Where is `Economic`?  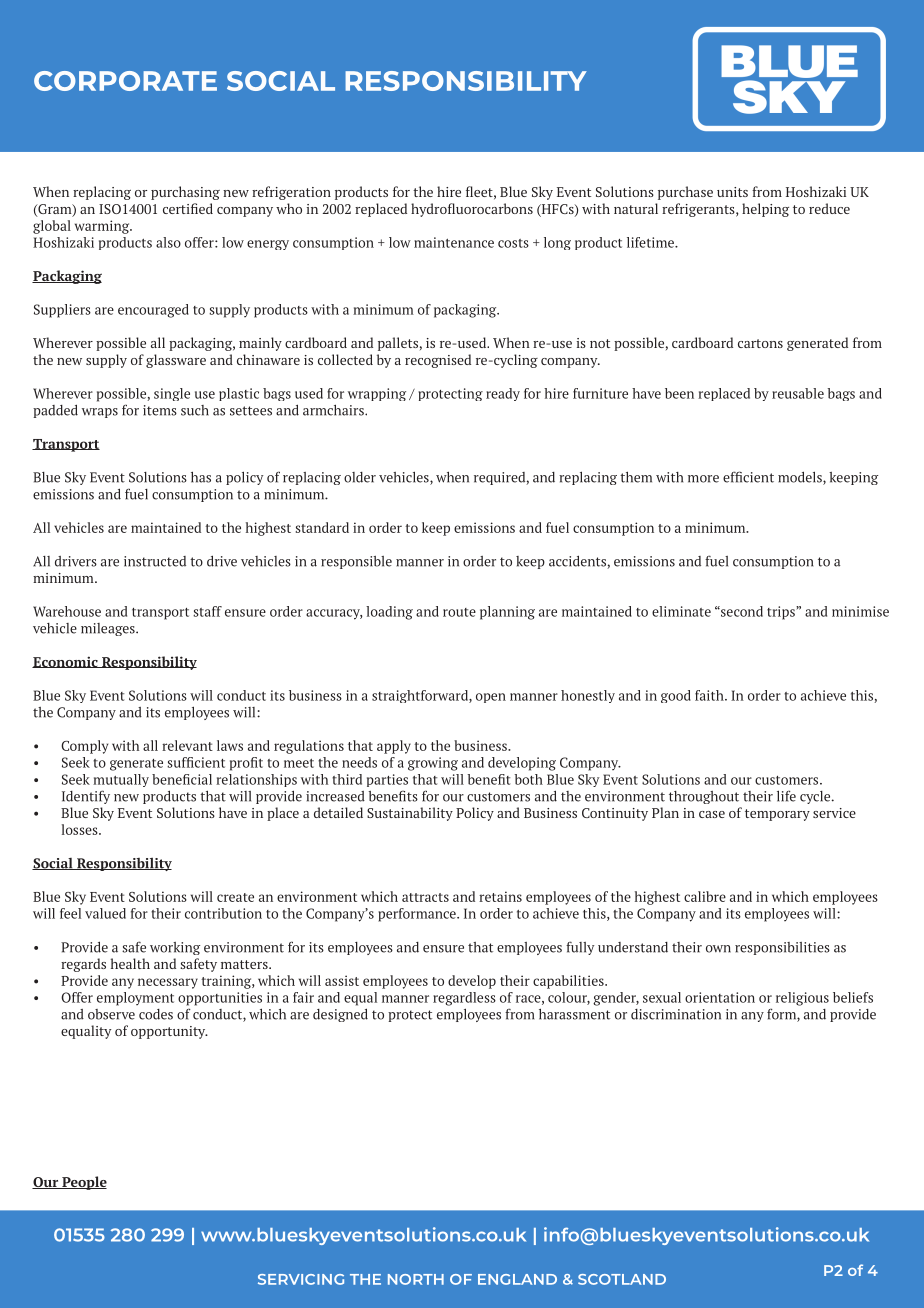
Economic is located at coordinates (66, 662).
